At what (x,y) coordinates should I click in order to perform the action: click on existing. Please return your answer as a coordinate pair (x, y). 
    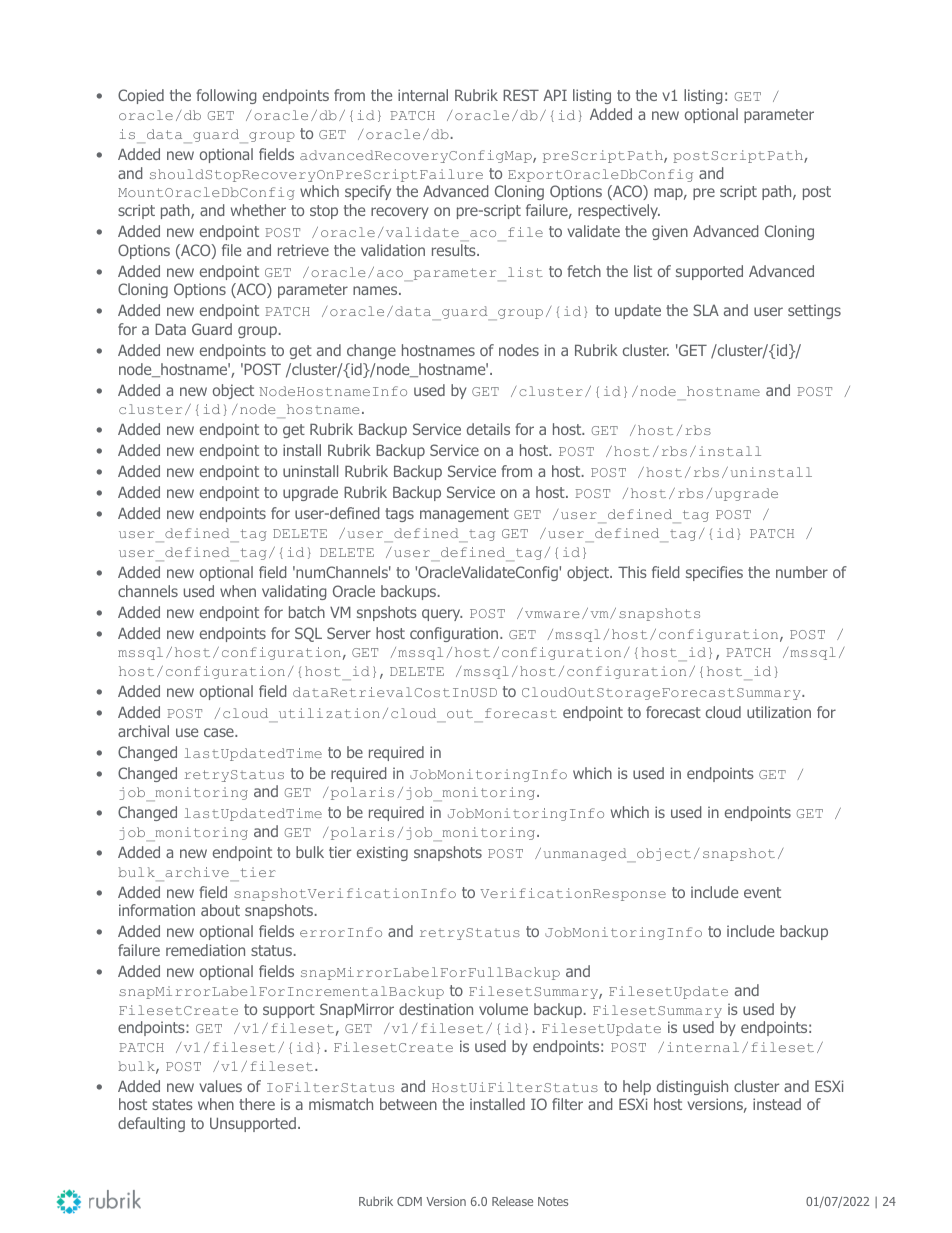
    Looking at the image, I should click on (382, 853).
